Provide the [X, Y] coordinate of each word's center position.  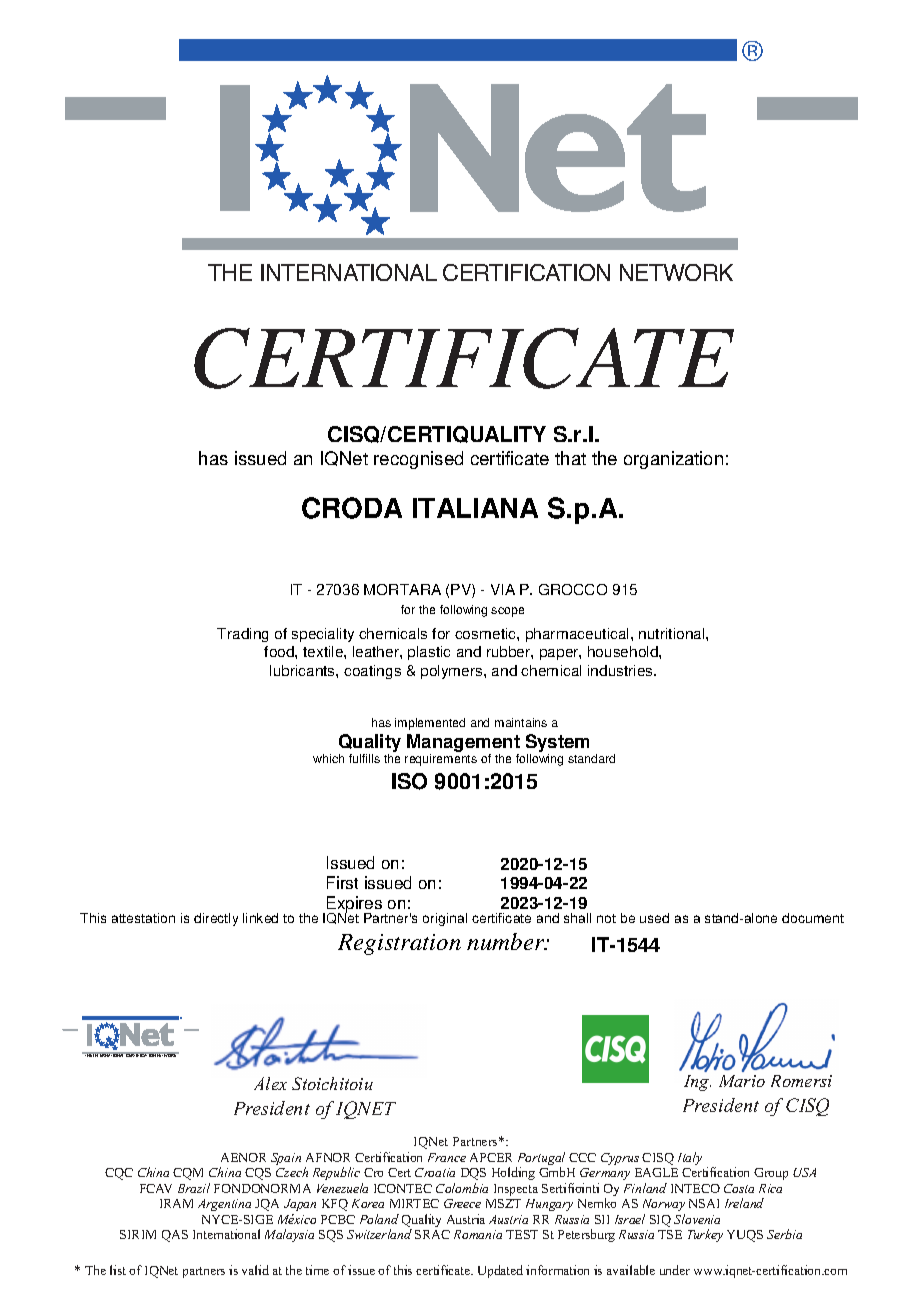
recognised [418, 460]
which [328, 758]
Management [463, 744]
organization [673, 460]
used [654, 918]
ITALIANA [475, 508]
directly [216, 919]
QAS [175, 1236]
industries [621, 670]
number [507, 941]
